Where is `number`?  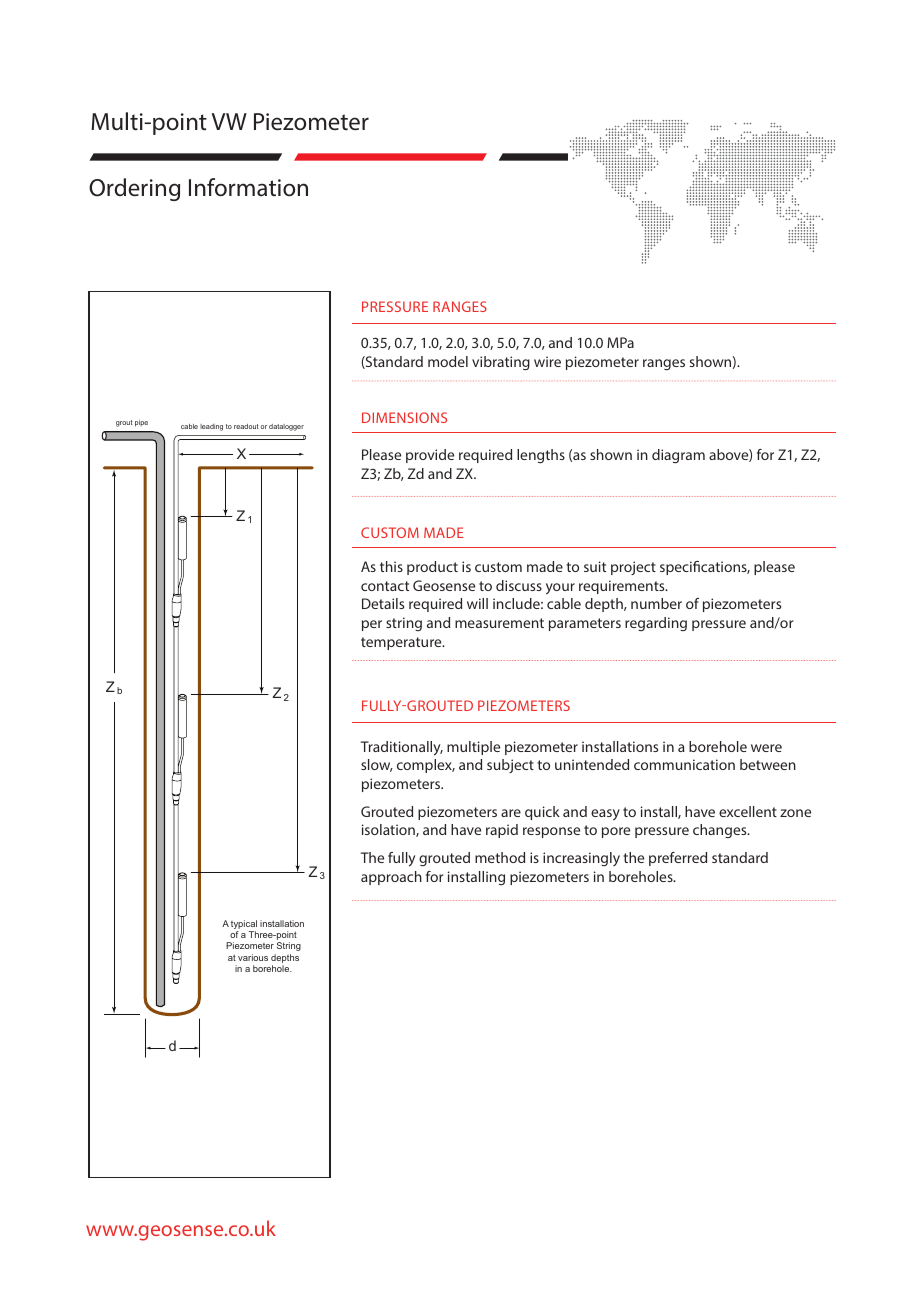
number is located at coordinates (656, 603).
